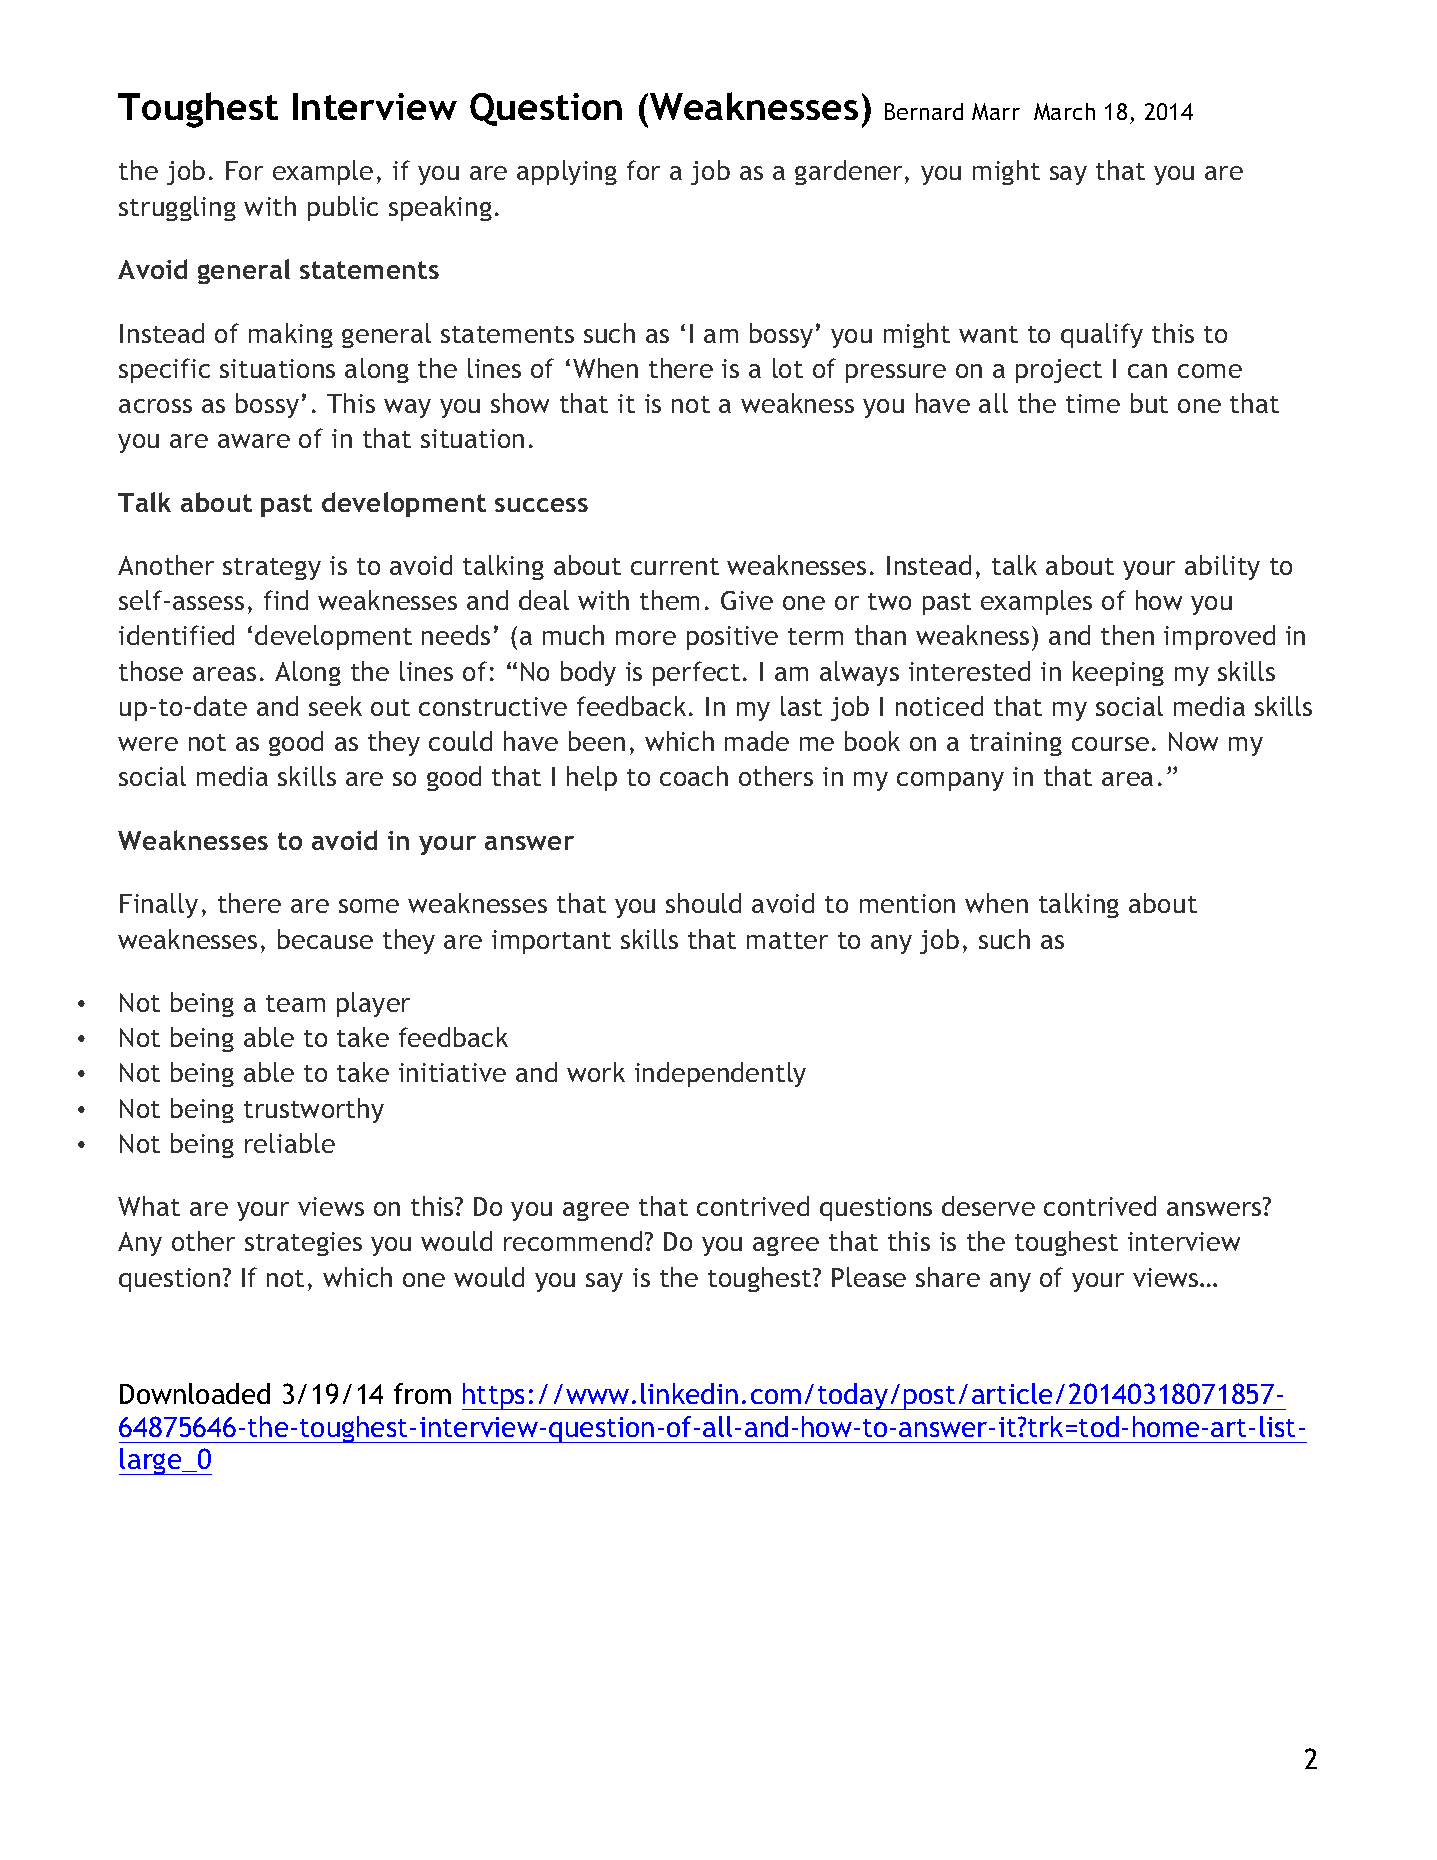 The height and width of the page is (1860, 1437). What do you see at coordinates (343, 208) in the page?
I see `public` at bounding box center [343, 208].
